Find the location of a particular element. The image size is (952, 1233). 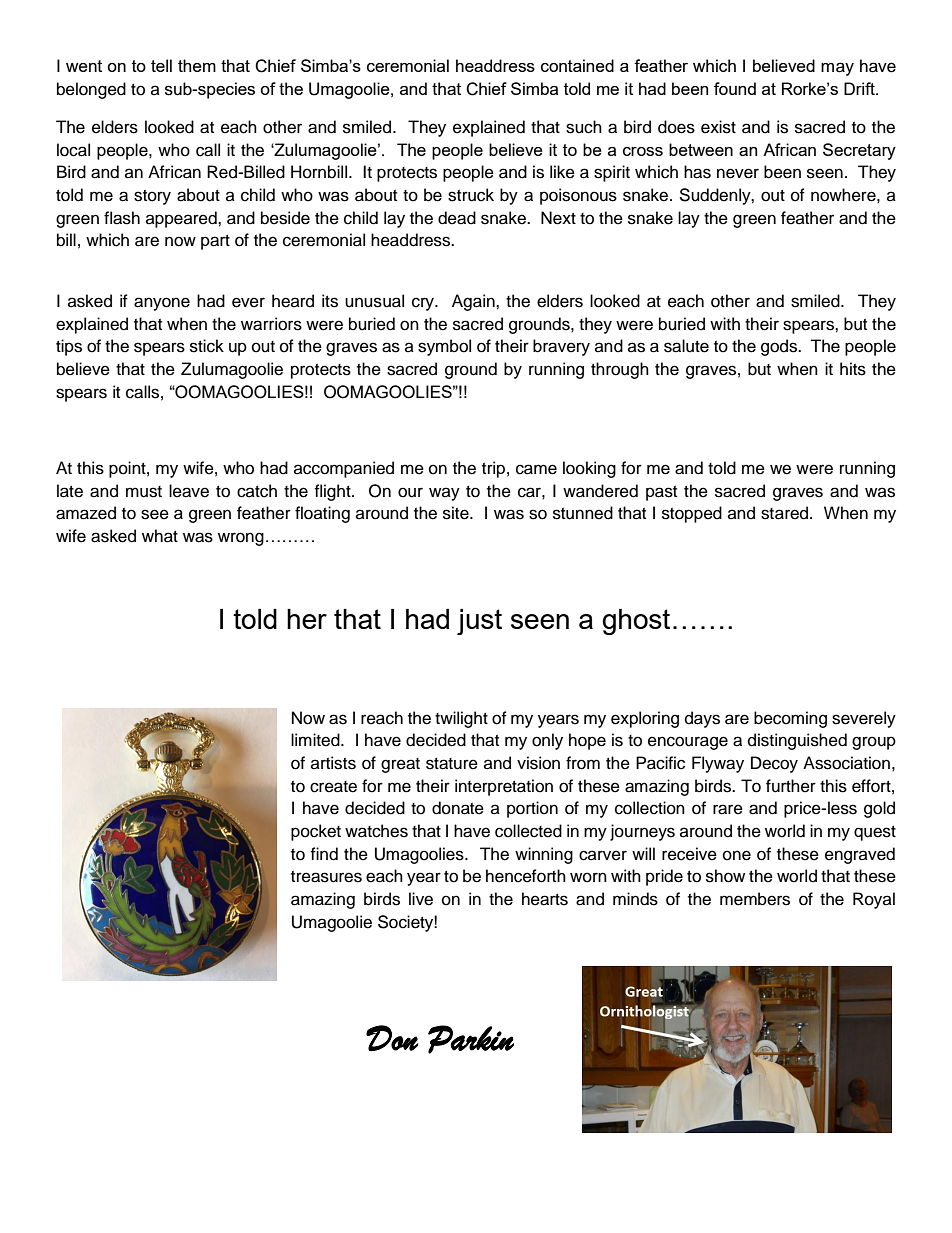

stared is located at coordinates (786, 513).
